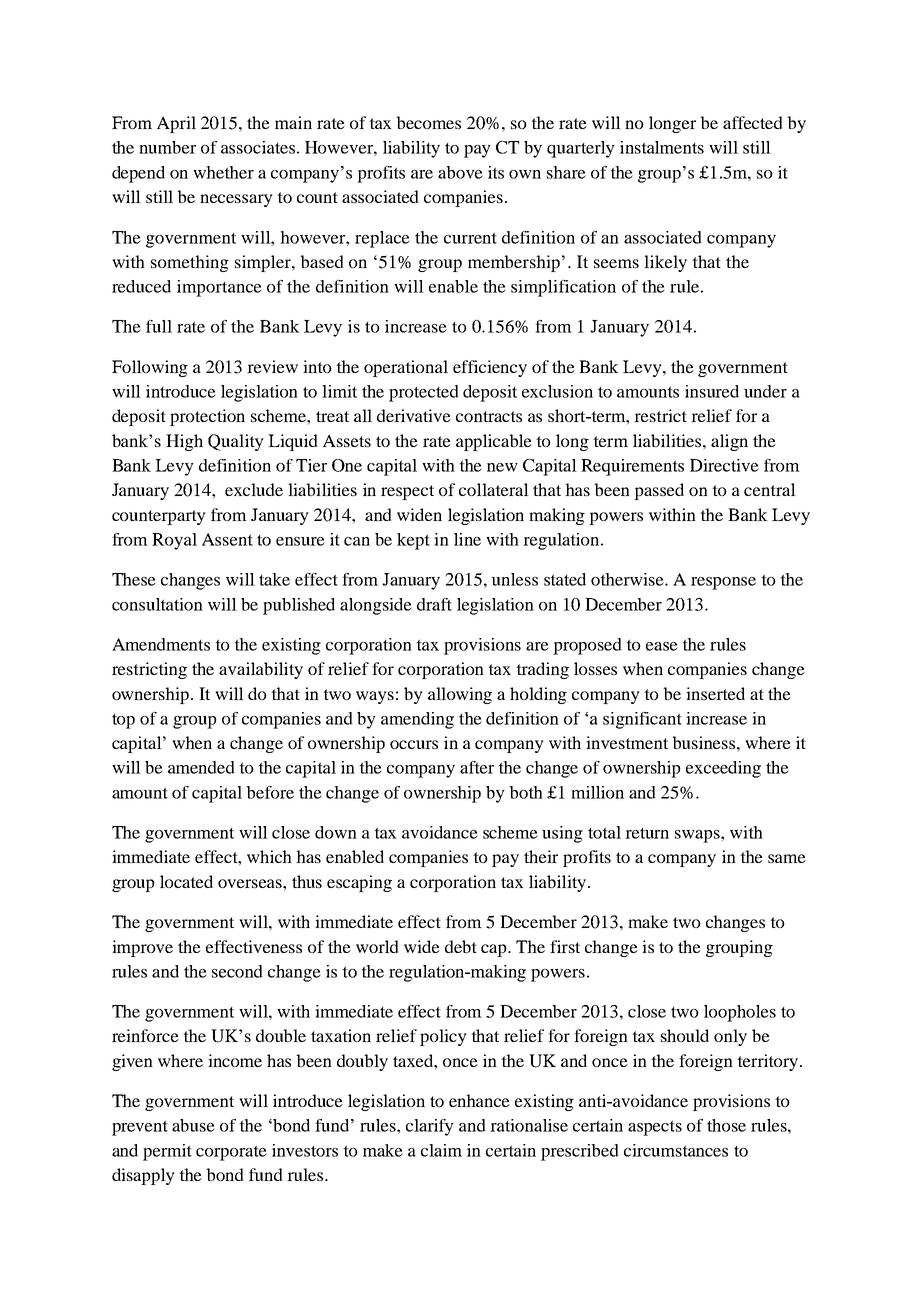 The image size is (924, 1308). Describe the element at coordinates (193, 1125) in the page. I see `abuse` at that location.
